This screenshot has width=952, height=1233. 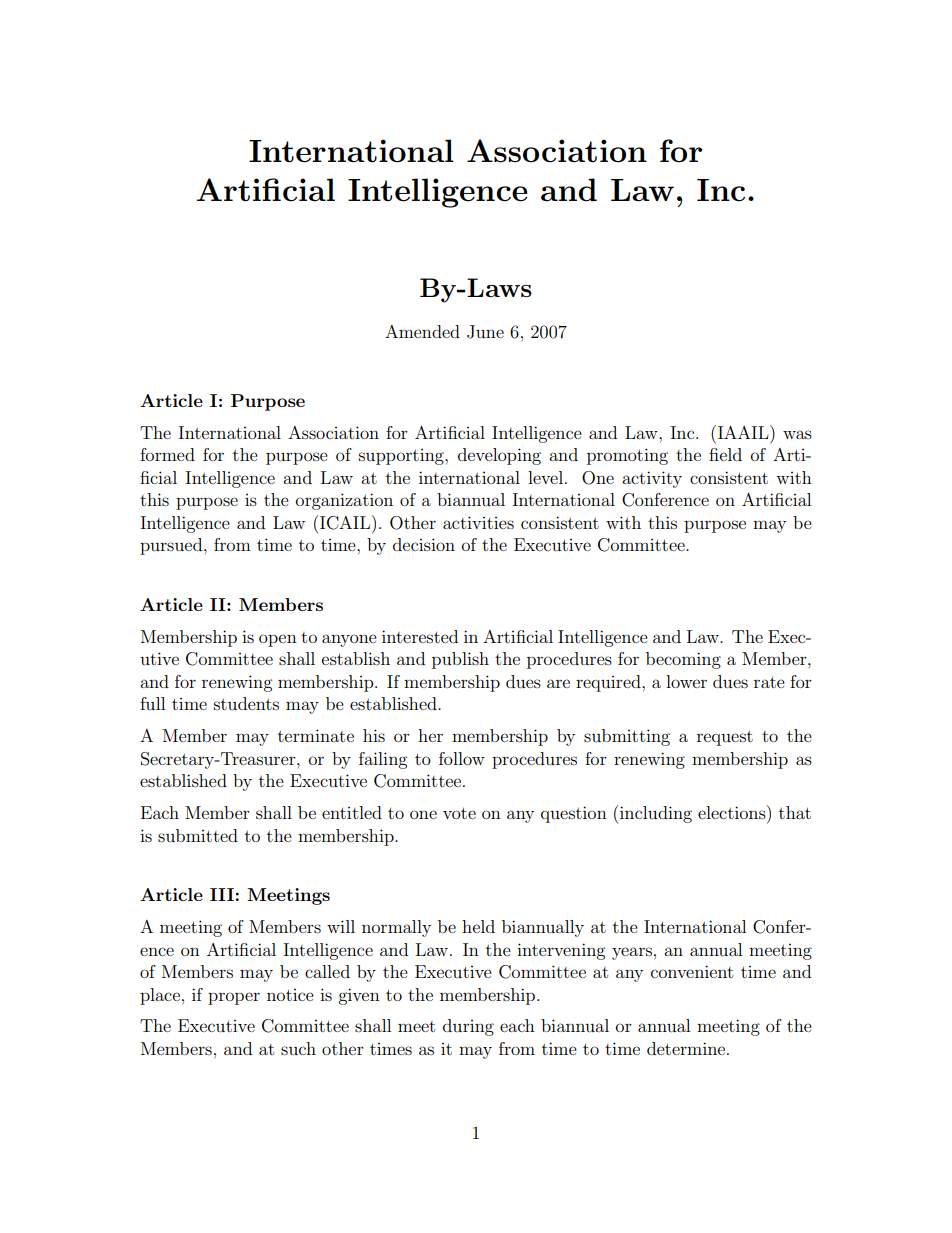 What do you see at coordinates (468, 1027) in the screenshot?
I see `during` at bounding box center [468, 1027].
